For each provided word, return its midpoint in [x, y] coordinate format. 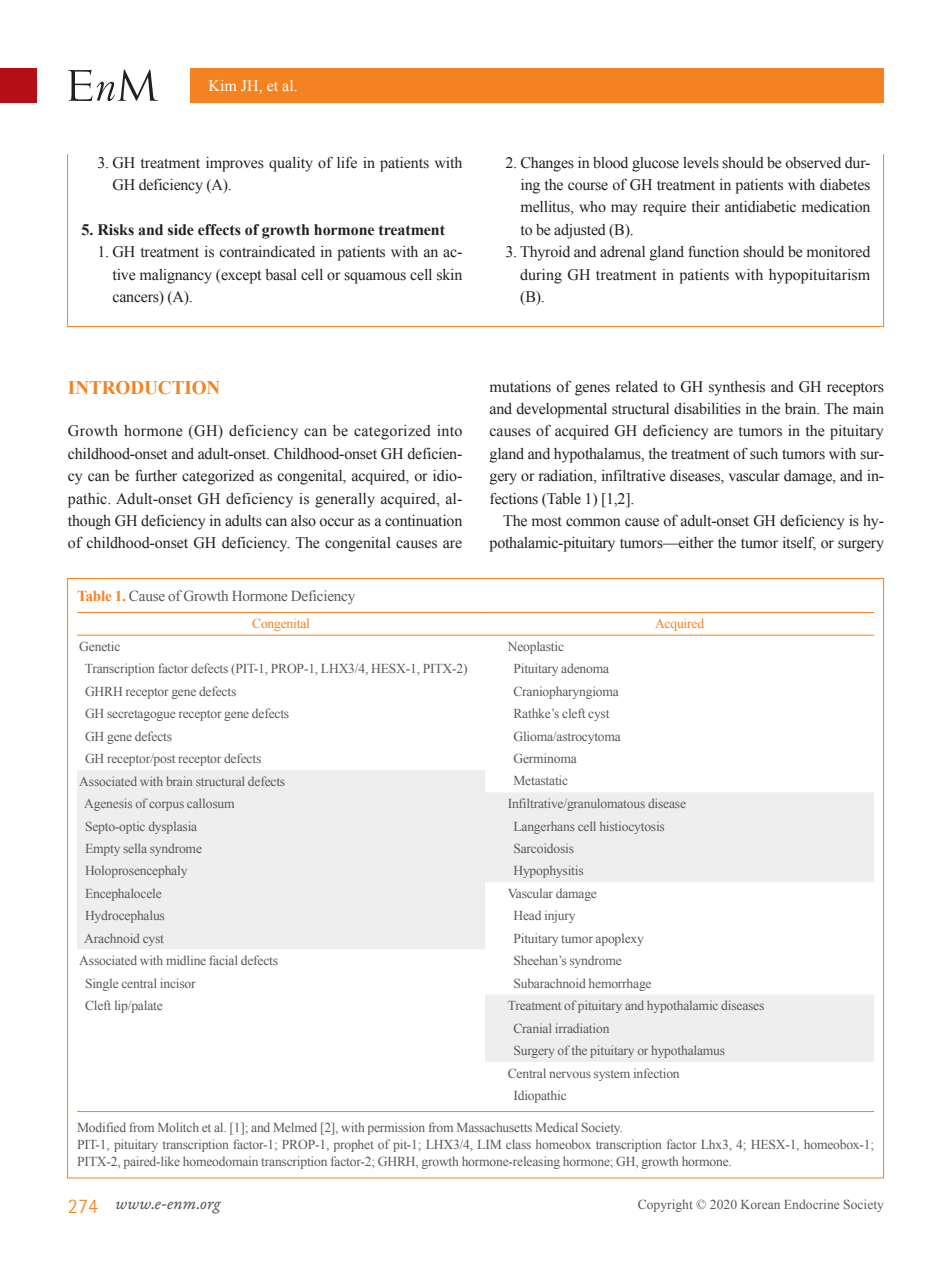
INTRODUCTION [144, 387]
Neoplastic [536, 647]
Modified [102, 1127]
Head [527, 915]
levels [701, 163]
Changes [547, 164]
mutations [520, 387]
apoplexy [619, 939]
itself [799, 544]
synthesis [737, 388]
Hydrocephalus [125, 916]
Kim [222, 85]
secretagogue [141, 715]
